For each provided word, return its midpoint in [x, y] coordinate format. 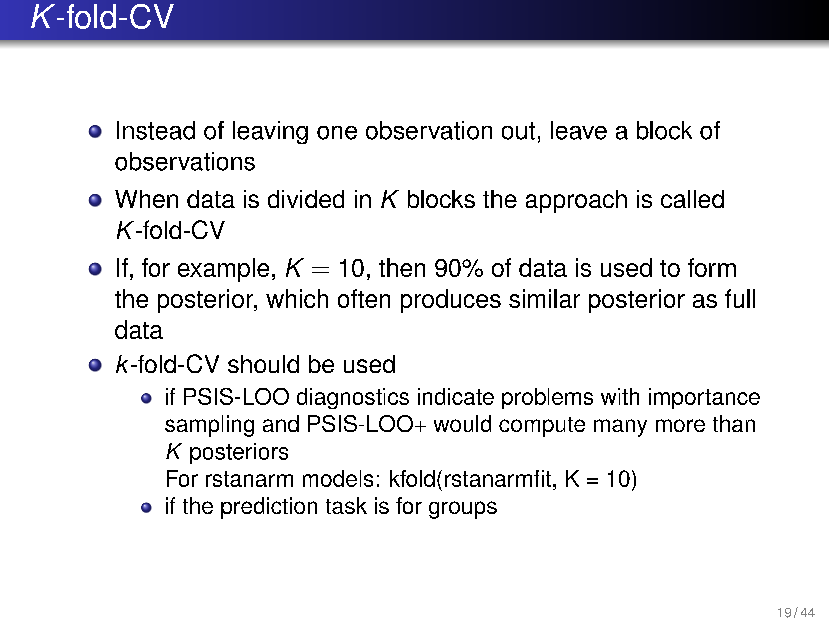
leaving [270, 132]
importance [704, 398]
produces [451, 301]
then [402, 267]
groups [463, 510]
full [740, 298]
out [518, 131]
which [297, 298]
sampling [209, 426]
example [223, 270]
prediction [269, 508]
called [692, 199]
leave [579, 130]
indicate [456, 396]
